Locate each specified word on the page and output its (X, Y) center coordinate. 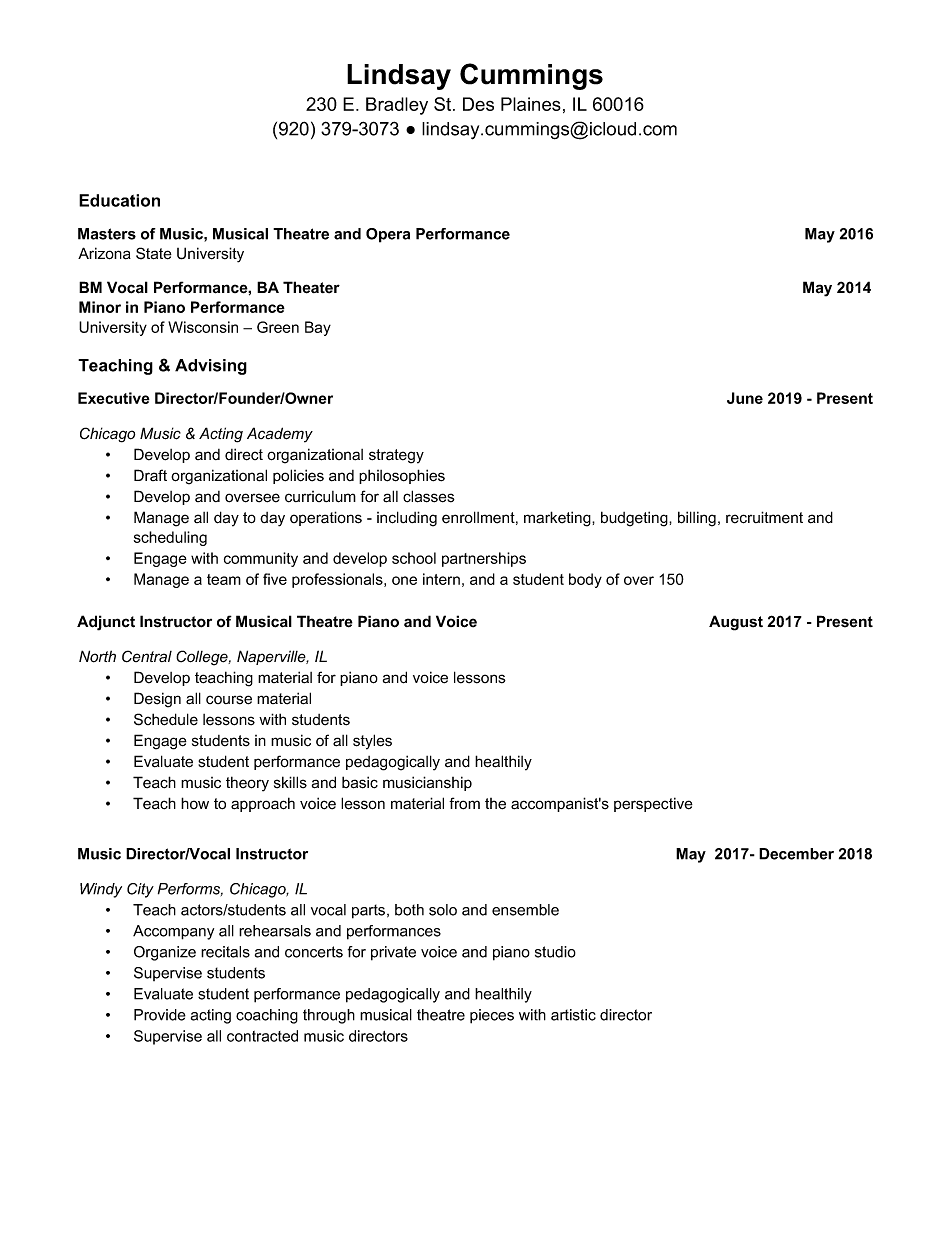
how (195, 803)
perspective (653, 804)
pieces (492, 1016)
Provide (160, 1015)
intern (441, 579)
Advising (211, 367)
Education (119, 200)
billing (697, 519)
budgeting (635, 519)
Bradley (397, 106)
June (745, 398)
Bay (318, 328)
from (464, 803)
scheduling (170, 538)
